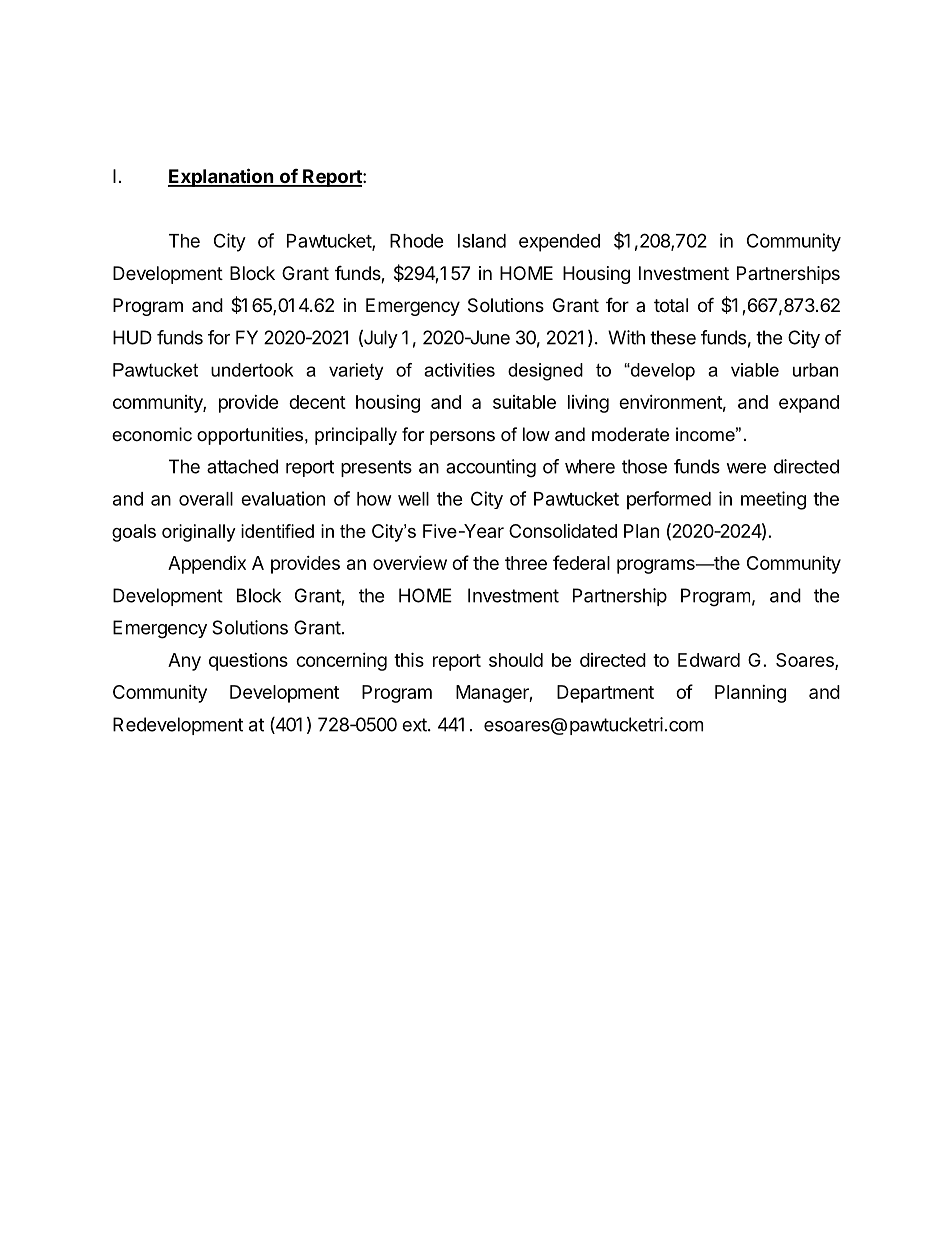 Image resolution: width=952 pixels, height=1233 pixels. Describe the element at coordinates (152, 434) in the screenshot. I see `economic` at that location.
